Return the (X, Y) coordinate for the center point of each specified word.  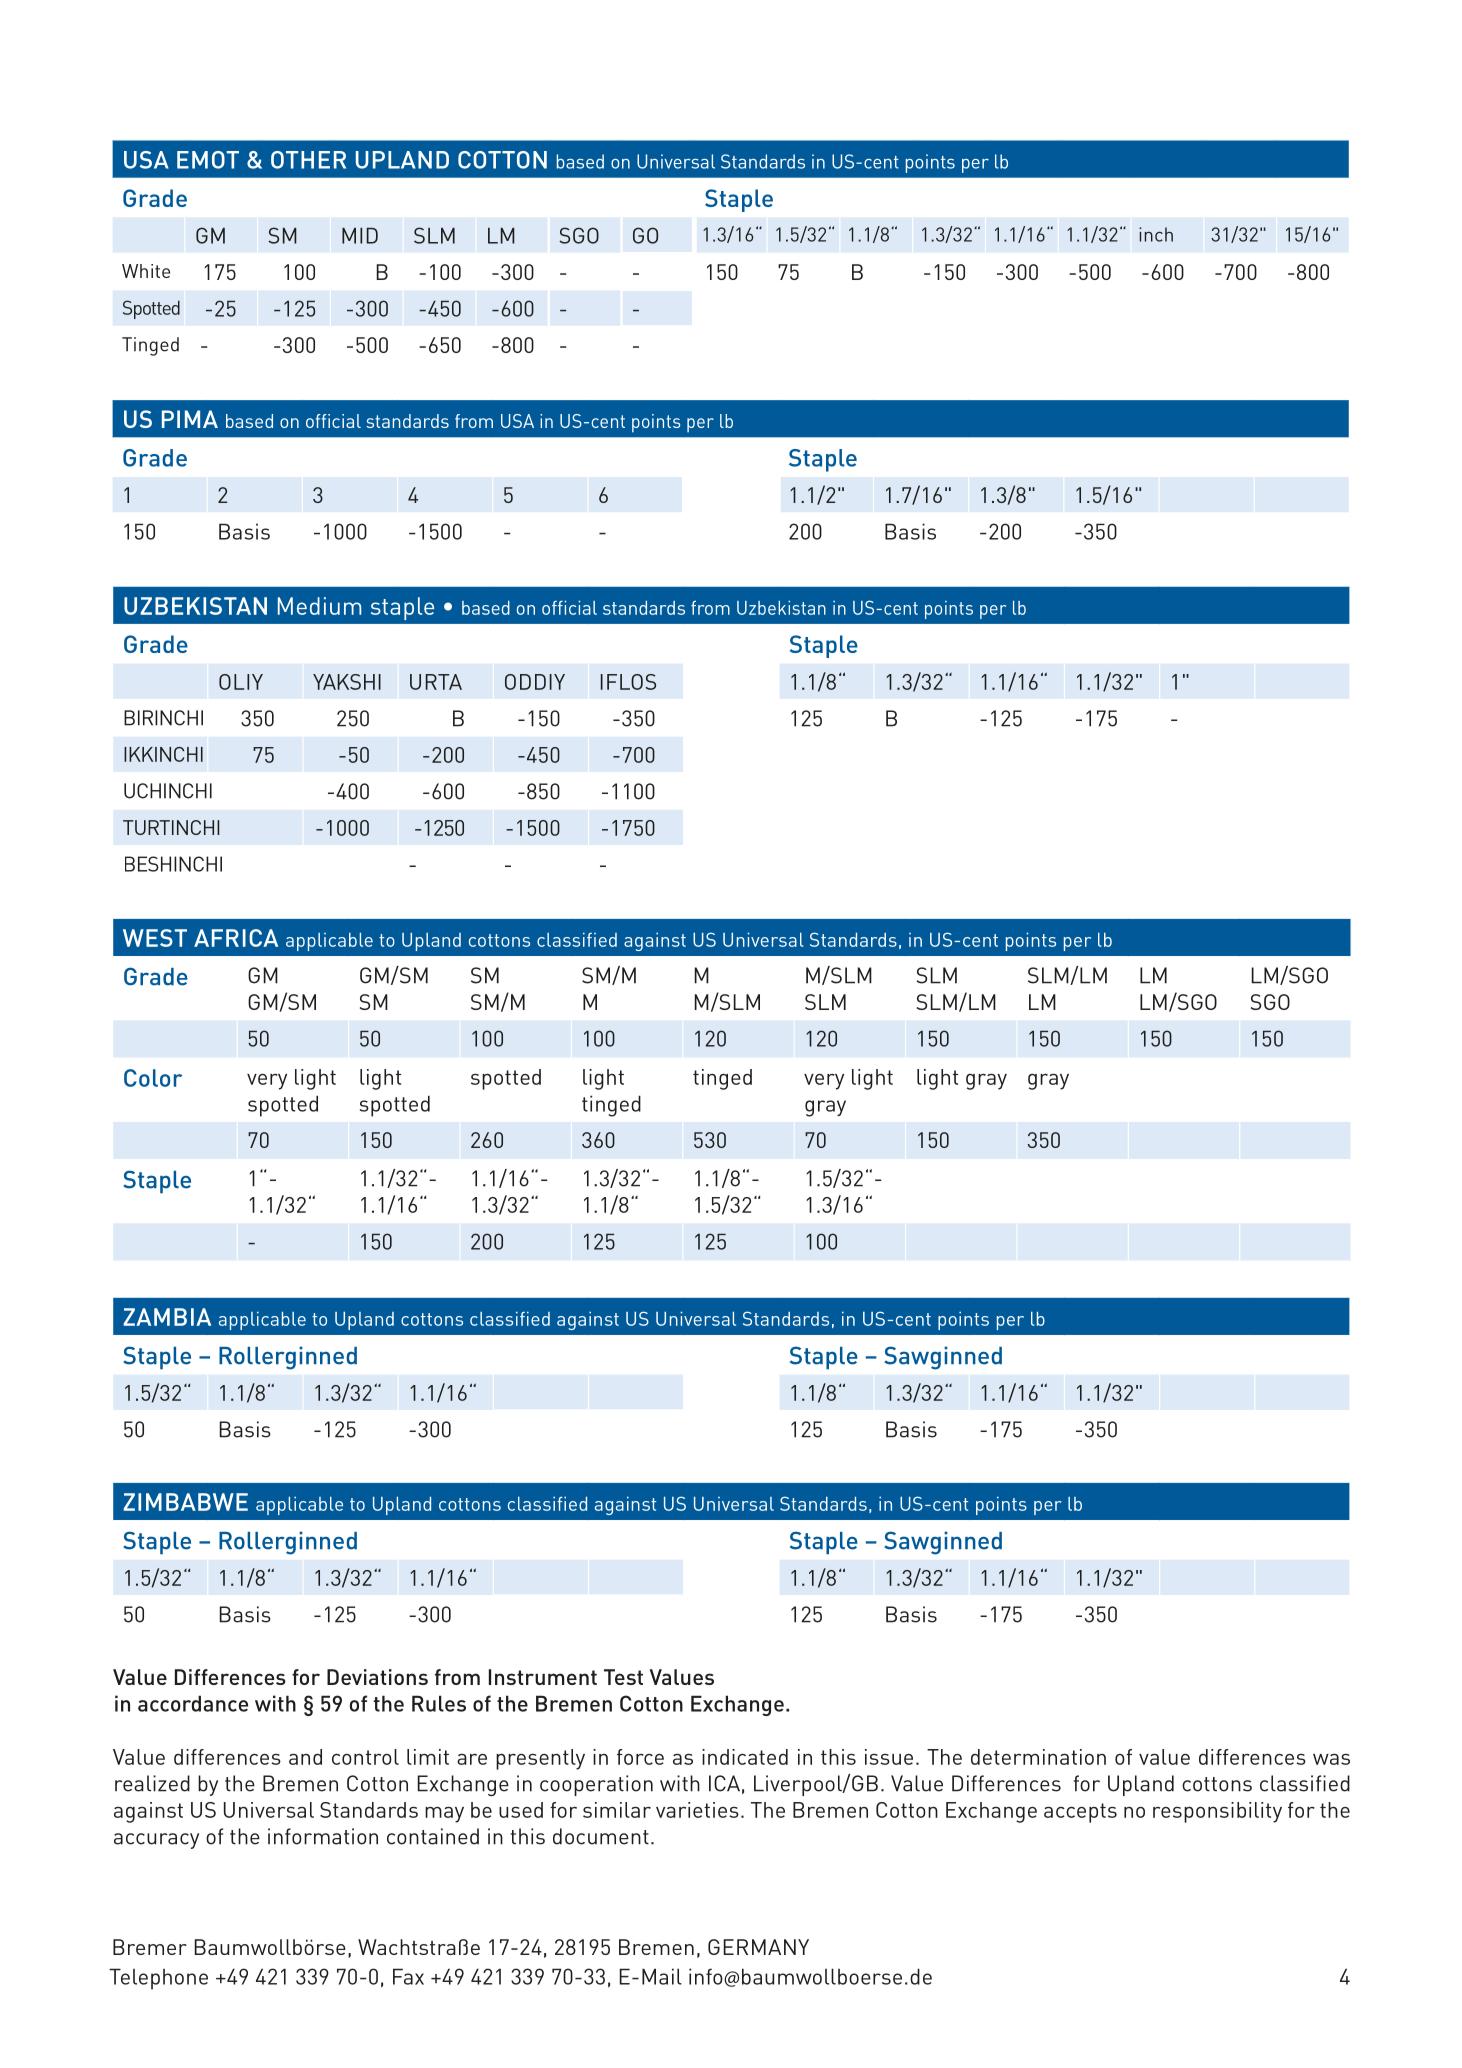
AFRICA (236, 938)
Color (153, 1078)
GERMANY (758, 1947)
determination (1038, 1757)
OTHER (308, 160)
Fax (408, 1976)
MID (360, 236)
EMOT (208, 160)
